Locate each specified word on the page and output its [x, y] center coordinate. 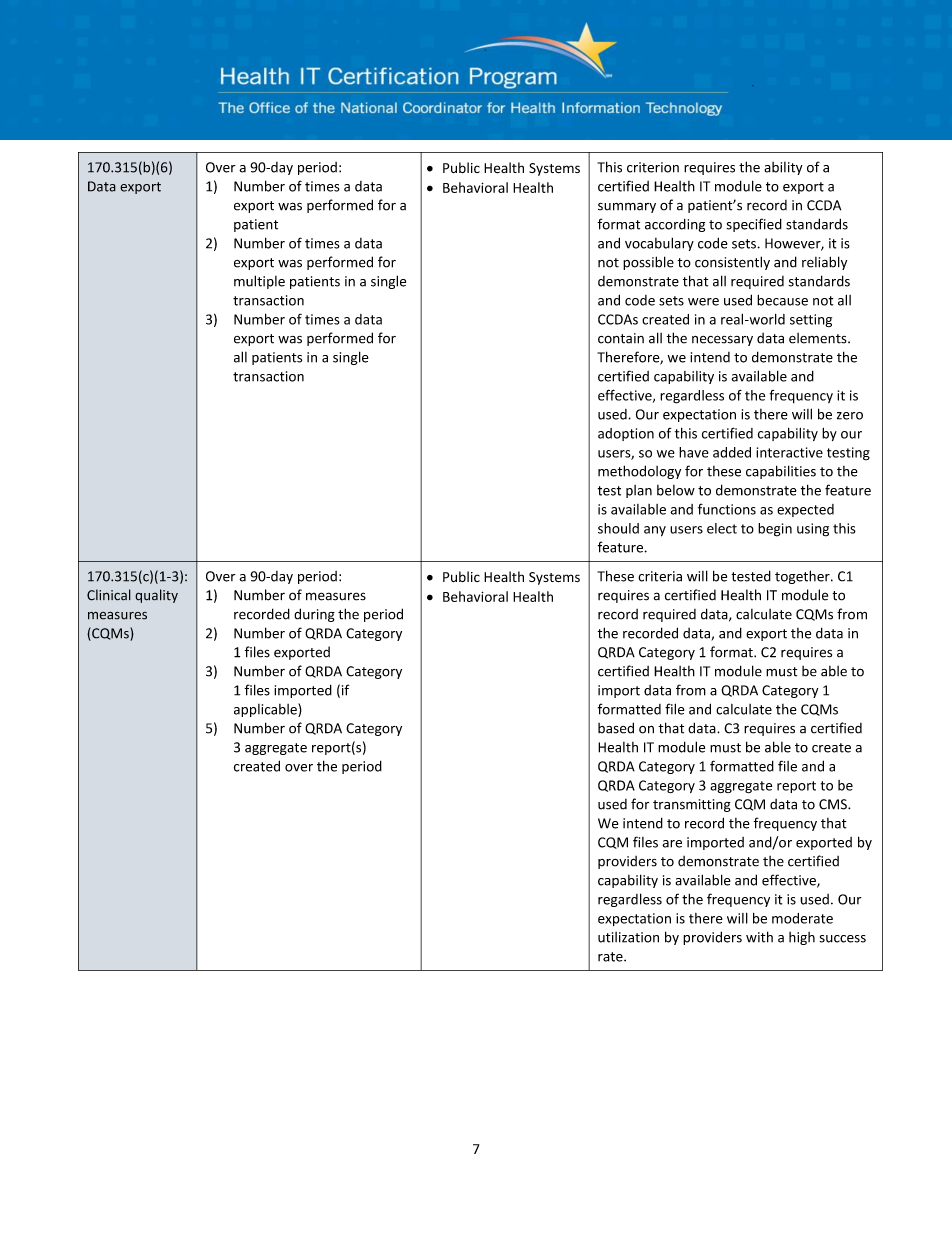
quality [156, 596]
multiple [259, 282]
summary [627, 208]
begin [775, 530]
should [618, 528]
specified [754, 225]
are [672, 844]
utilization [628, 937]
